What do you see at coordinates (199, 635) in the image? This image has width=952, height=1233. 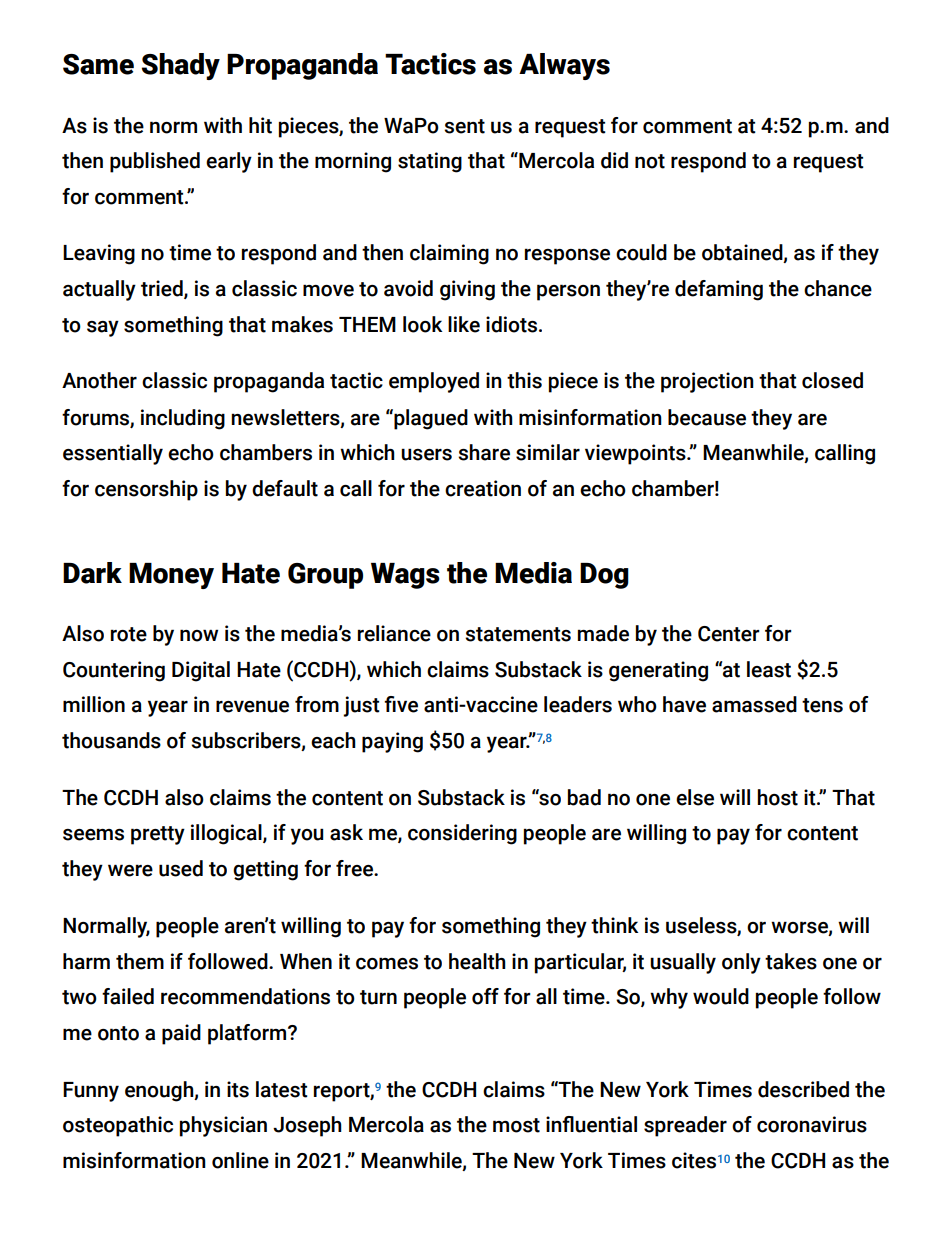 I see `now` at bounding box center [199, 635].
